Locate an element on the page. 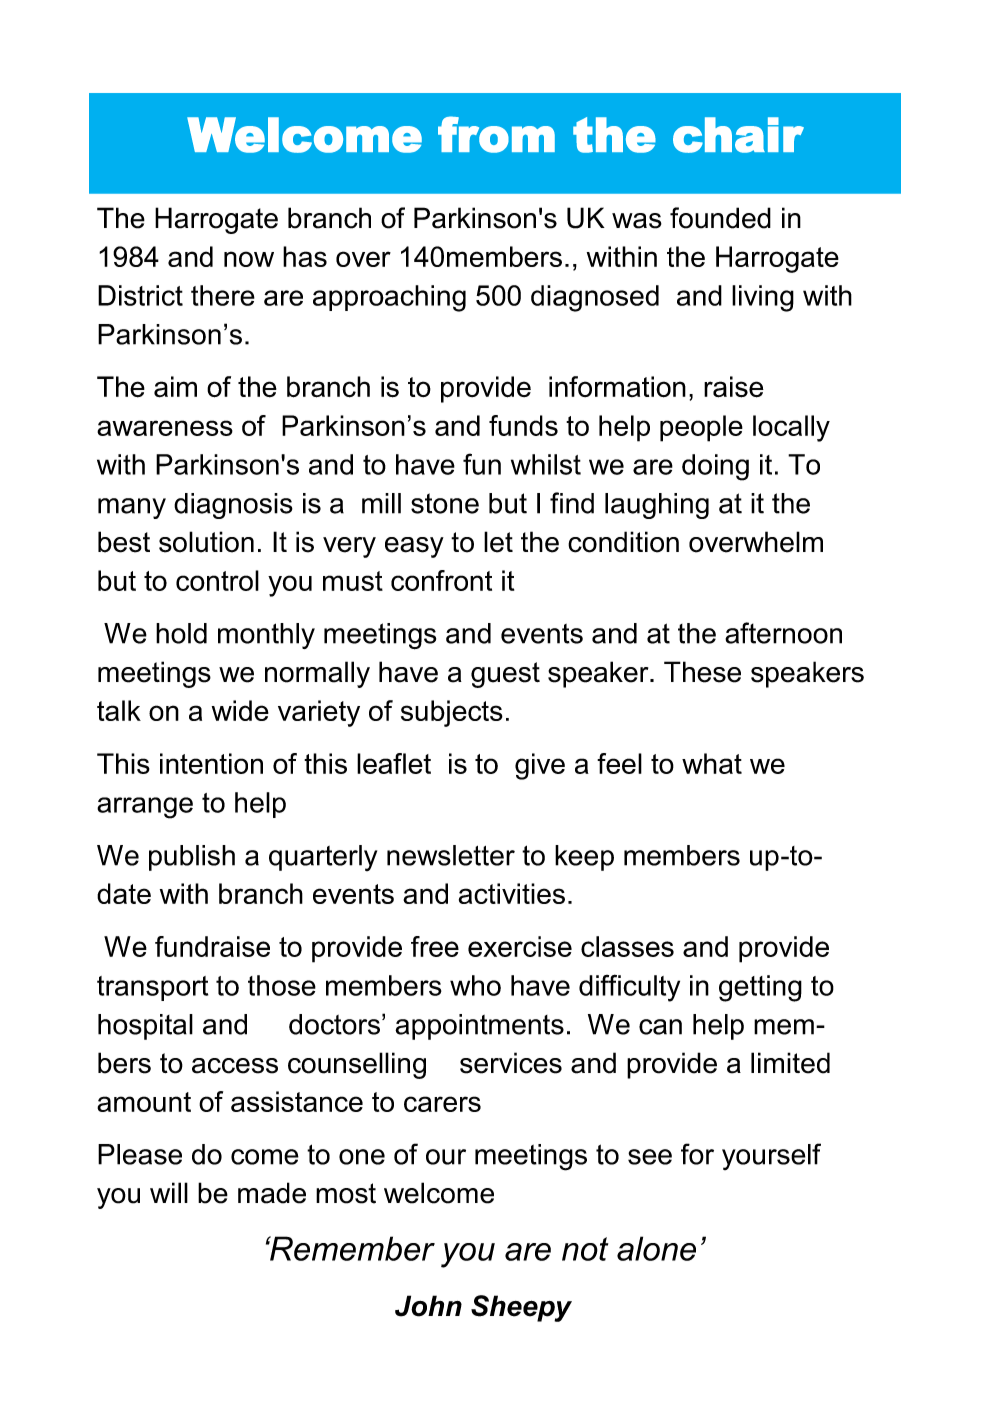 The width and height of the page is (988, 1403). publish is located at coordinates (192, 858).
